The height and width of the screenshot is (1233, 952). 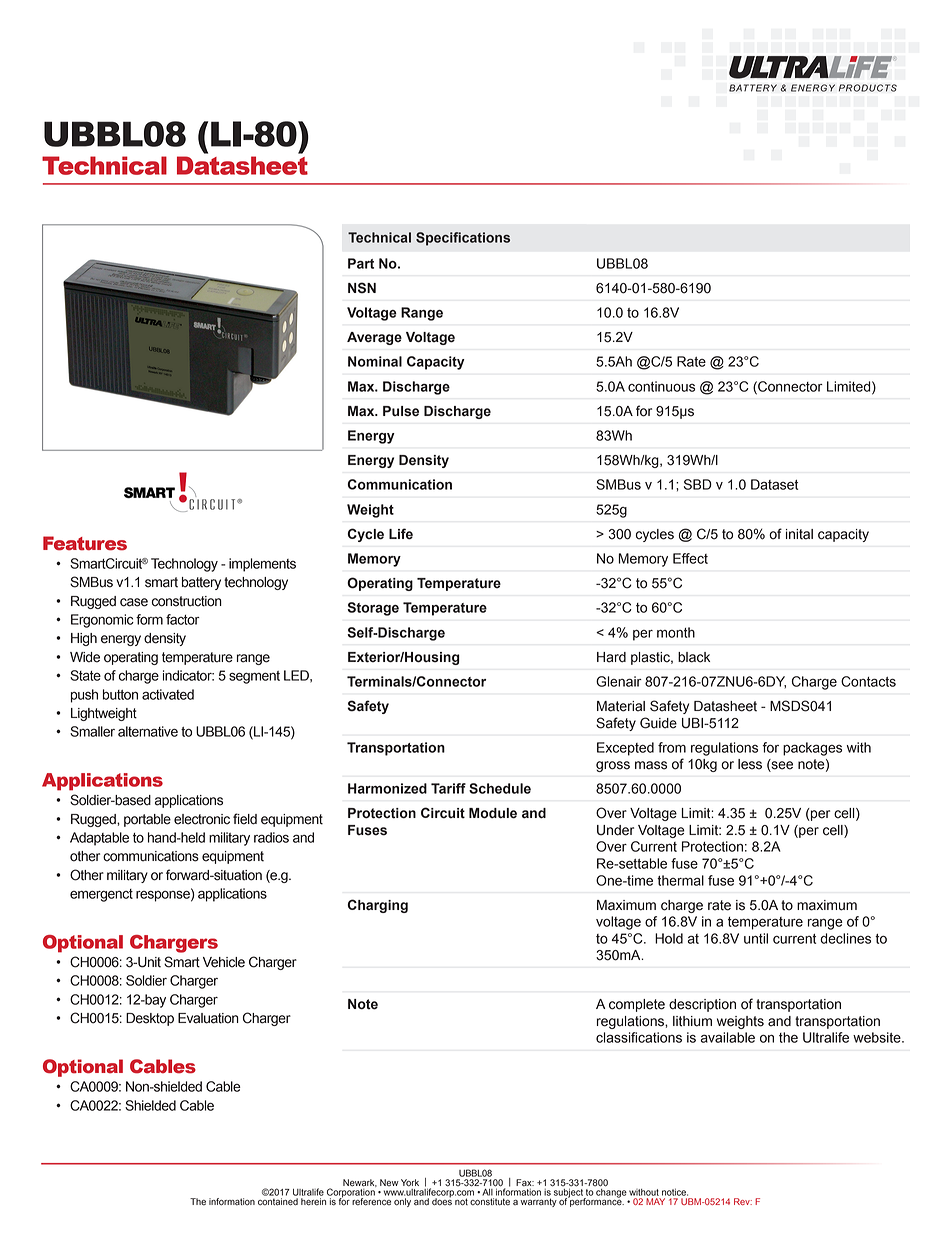 What do you see at coordinates (812, 749) in the screenshot?
I see `packages` at bounding box center [812, 749].
